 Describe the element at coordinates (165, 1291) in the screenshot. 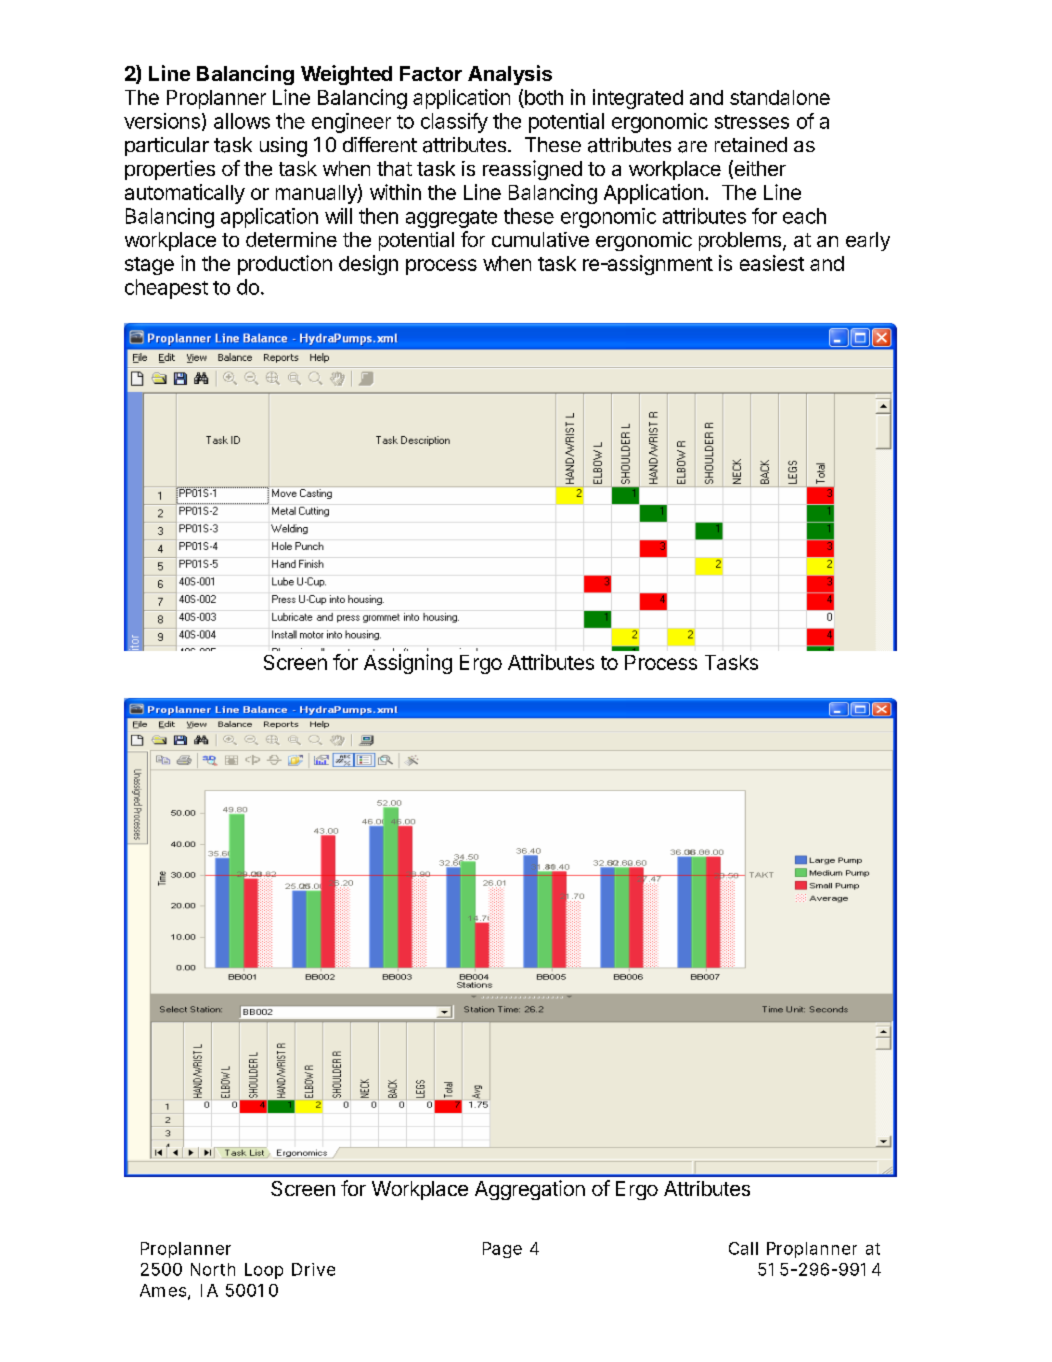

I see `Ames` at that location.
